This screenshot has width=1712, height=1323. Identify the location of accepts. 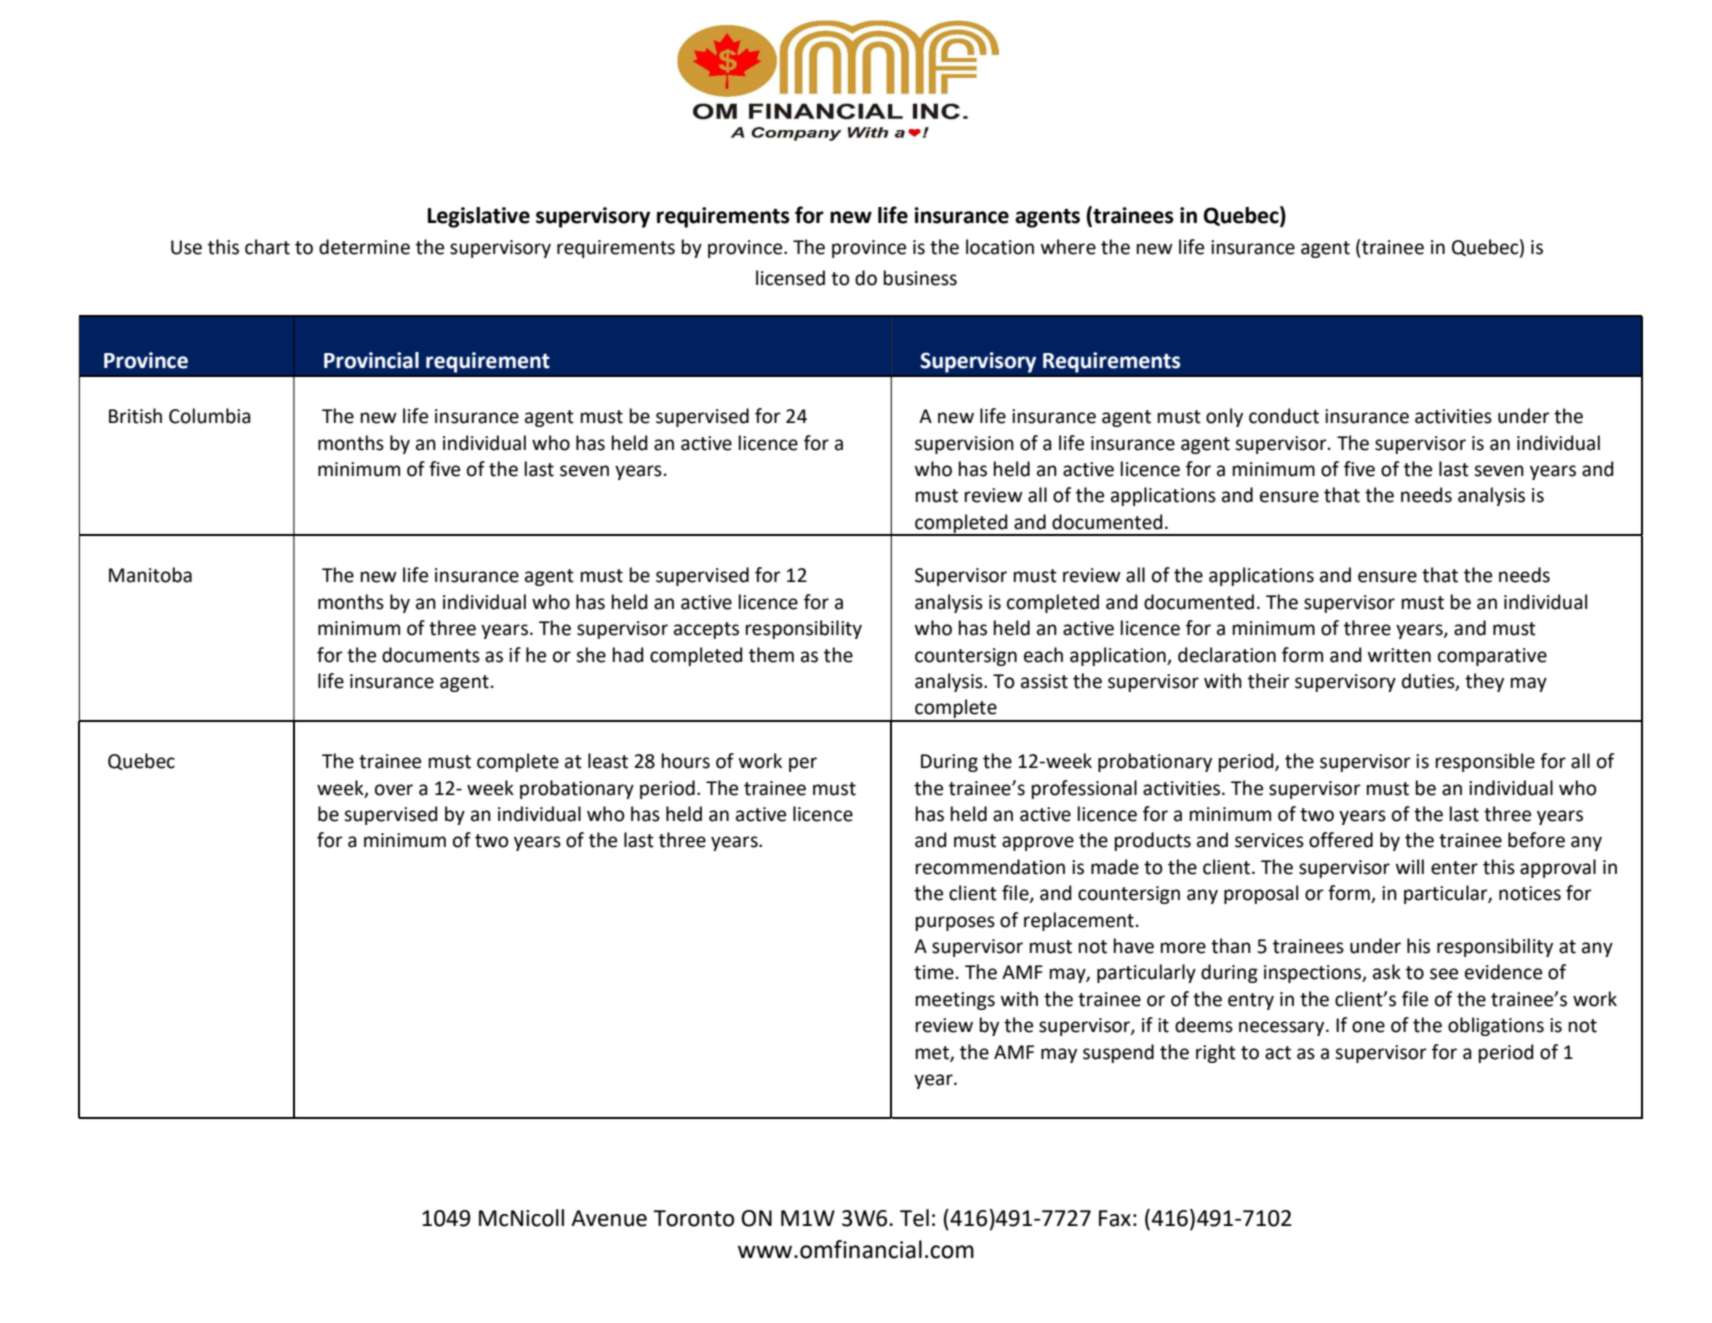
(706, 630).
